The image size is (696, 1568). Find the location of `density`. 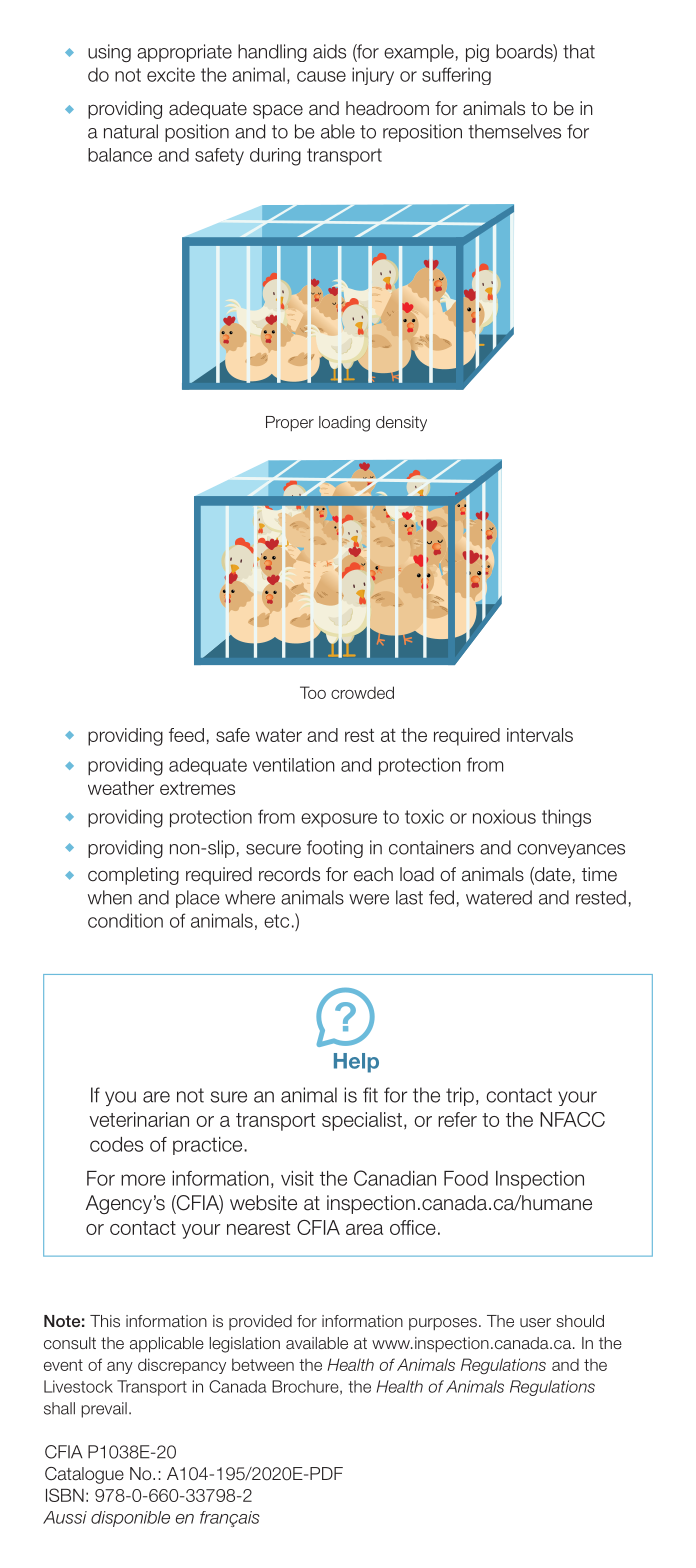

density is located at coordinates (401, 423).
